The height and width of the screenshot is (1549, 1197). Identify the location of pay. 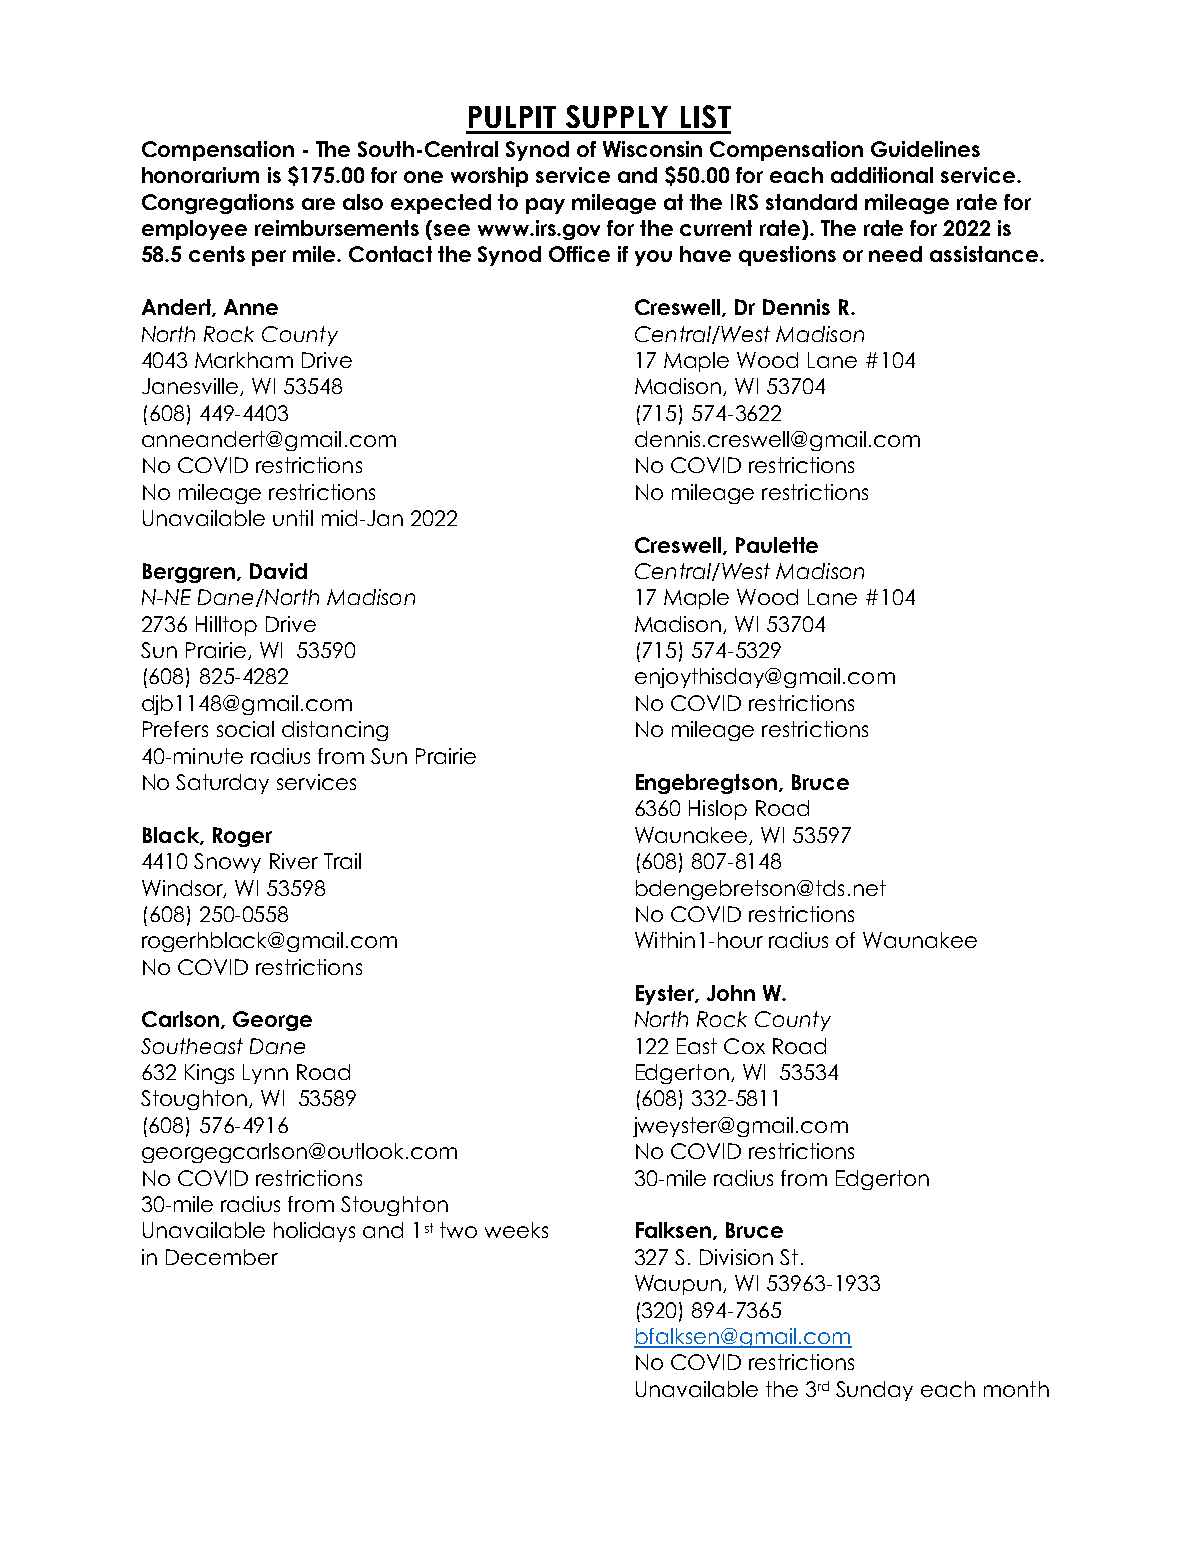
(545, 206).
